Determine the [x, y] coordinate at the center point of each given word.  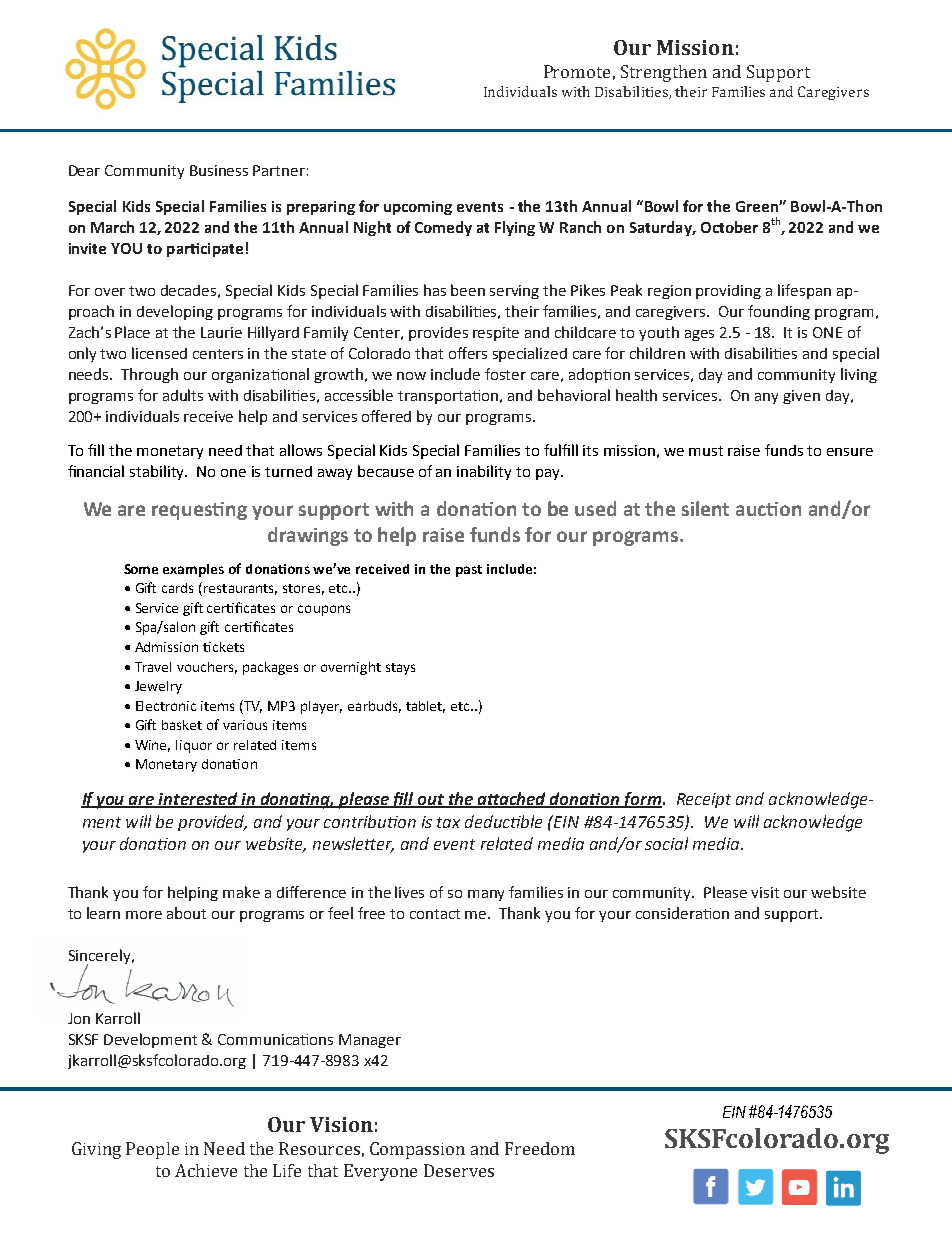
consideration [682, 913]
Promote [577, 71]
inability [484, 472]
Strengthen [664, 73]
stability [158, 472]
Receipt [704, 800]
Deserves [459, 1170]
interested [199, 799]
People [152, 1150]
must [706, 451]
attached [512, 799]
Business [219, 170]
